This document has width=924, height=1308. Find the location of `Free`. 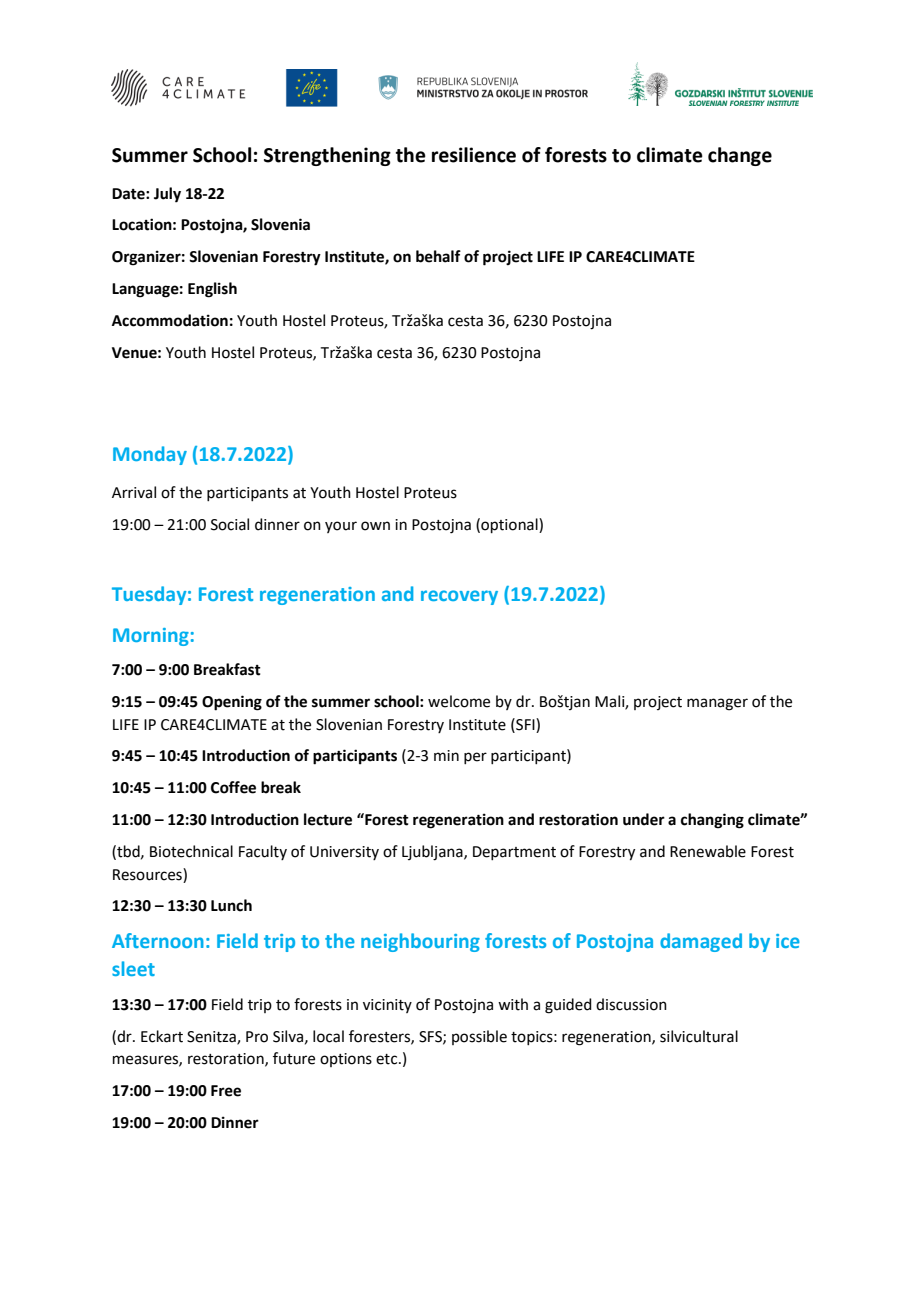

Free is located at coordinates (226, 1091).
